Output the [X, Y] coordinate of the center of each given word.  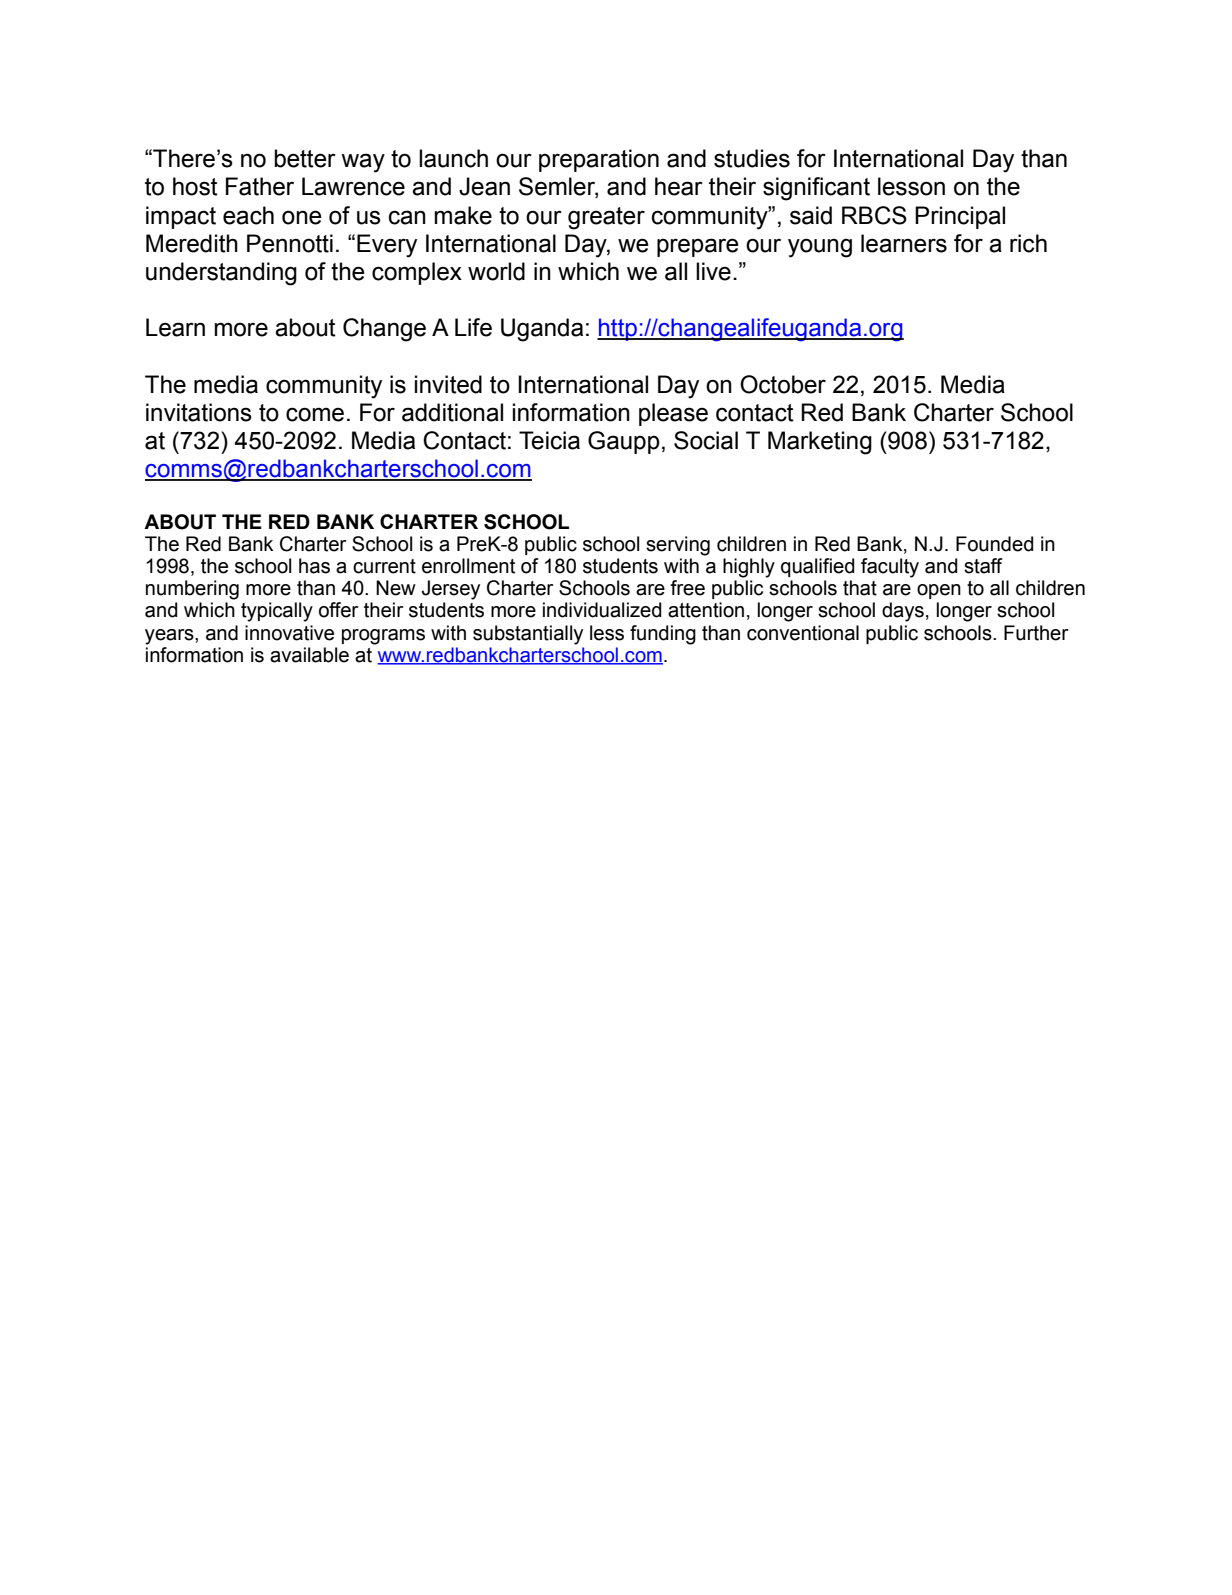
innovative [289, 633]
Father [260, 186]
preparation [599, 160]
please [673, 414]
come [315, 414]
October [783, 384]
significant [816, 189]
